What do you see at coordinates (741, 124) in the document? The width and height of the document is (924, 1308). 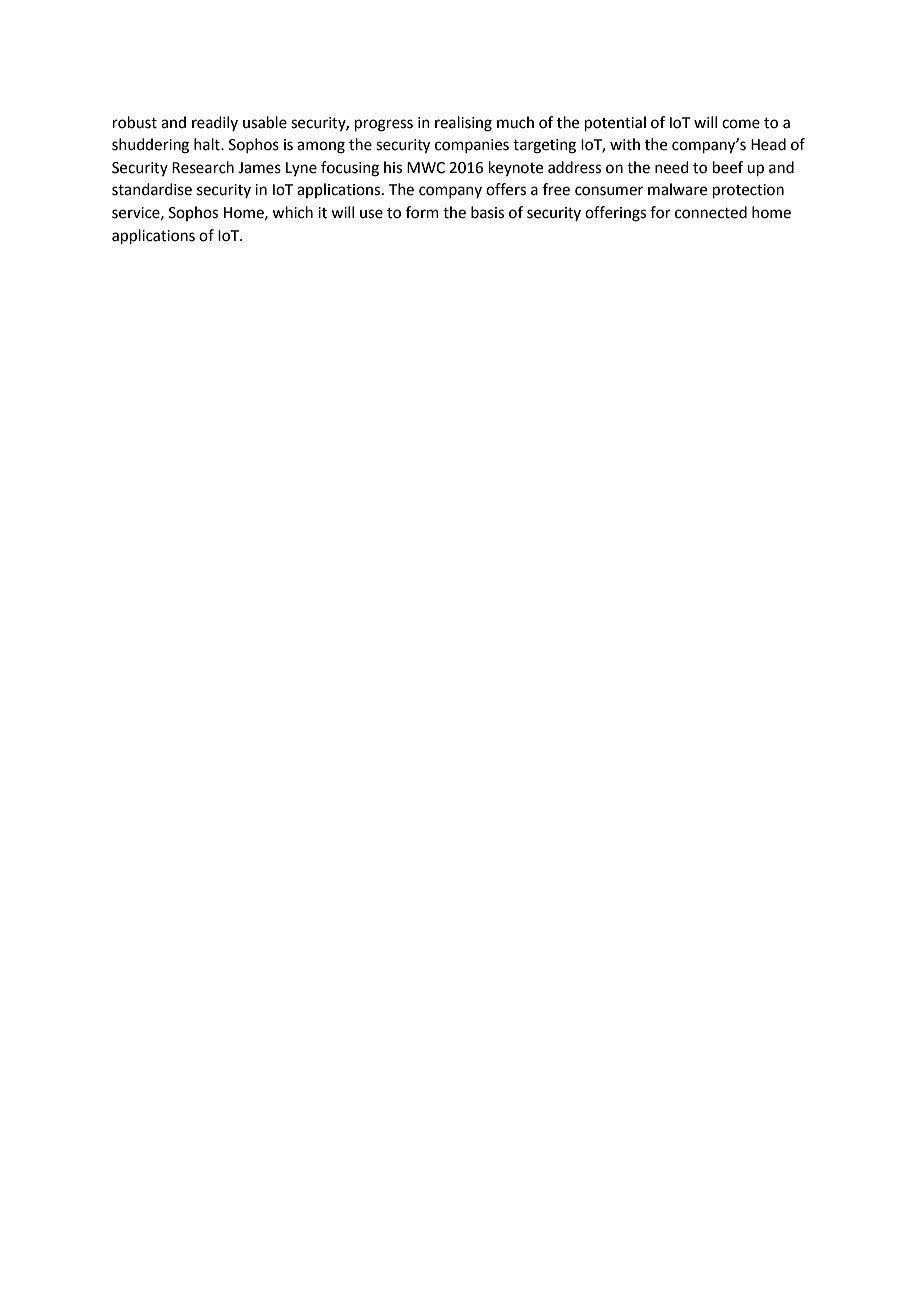 I see `come` at bounding box center [741, 124].
